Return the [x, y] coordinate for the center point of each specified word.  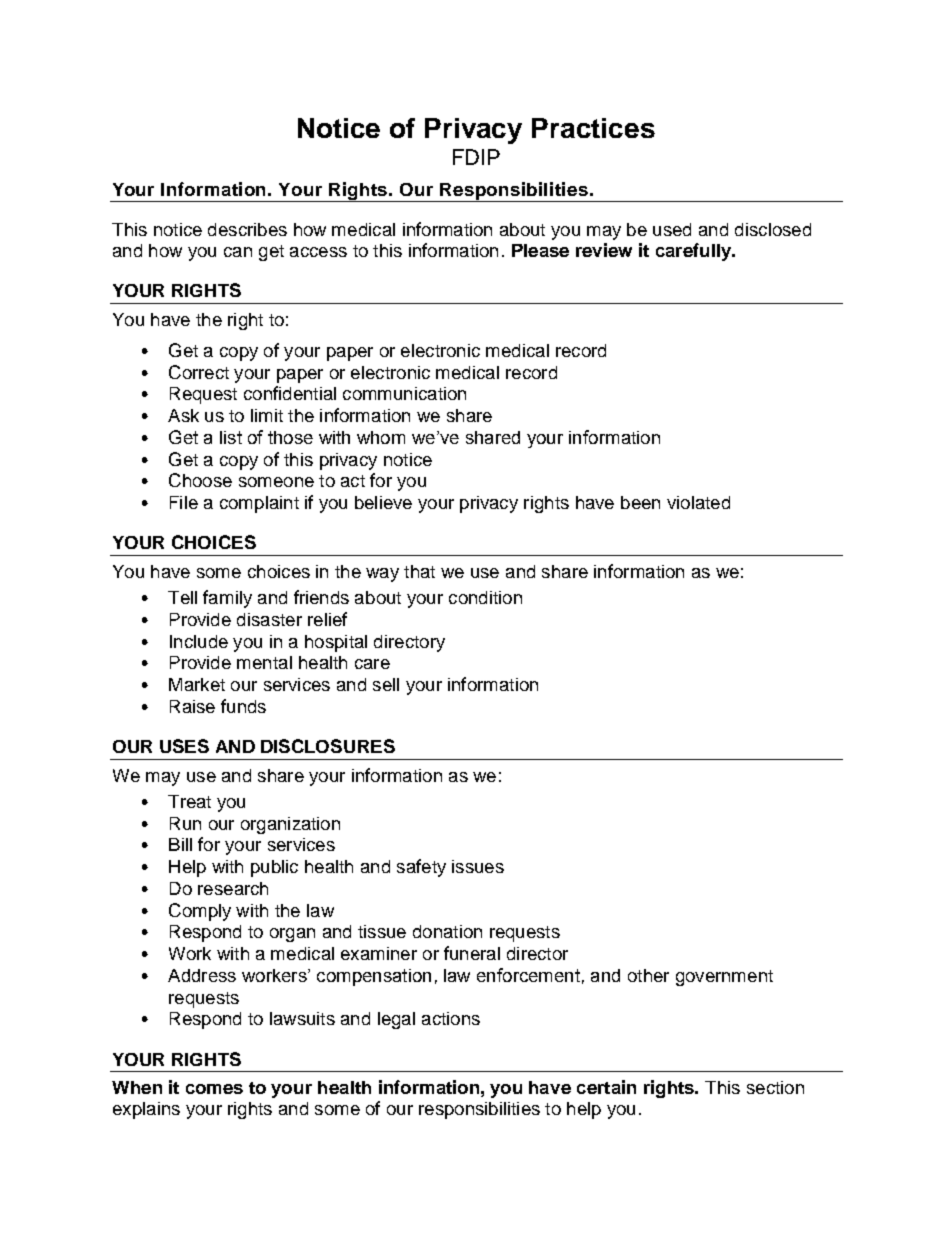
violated [698, 502]
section [775, 1087]
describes [247, 229]
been [640, 502]
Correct [199, 372]
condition [485, 597]
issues [478, 866]
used [672, 229]
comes [214, 1089]
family [227, 599]
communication [404, 393]
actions [451, 1018]
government [724, 978]
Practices [593, 128]
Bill [180, 844]
